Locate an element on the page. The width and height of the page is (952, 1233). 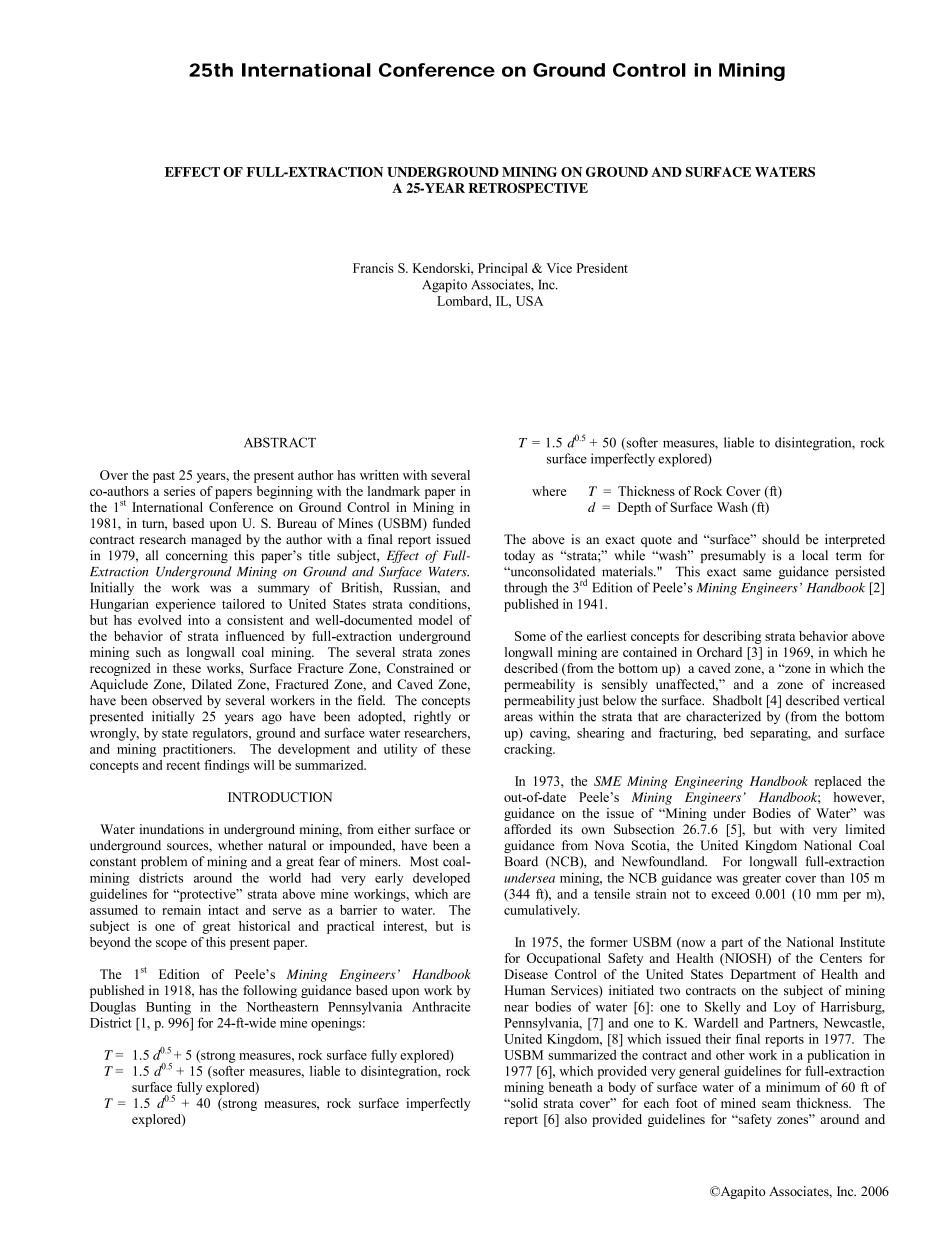
RETROSPECTIVE is located at coordinates (528, 188).
